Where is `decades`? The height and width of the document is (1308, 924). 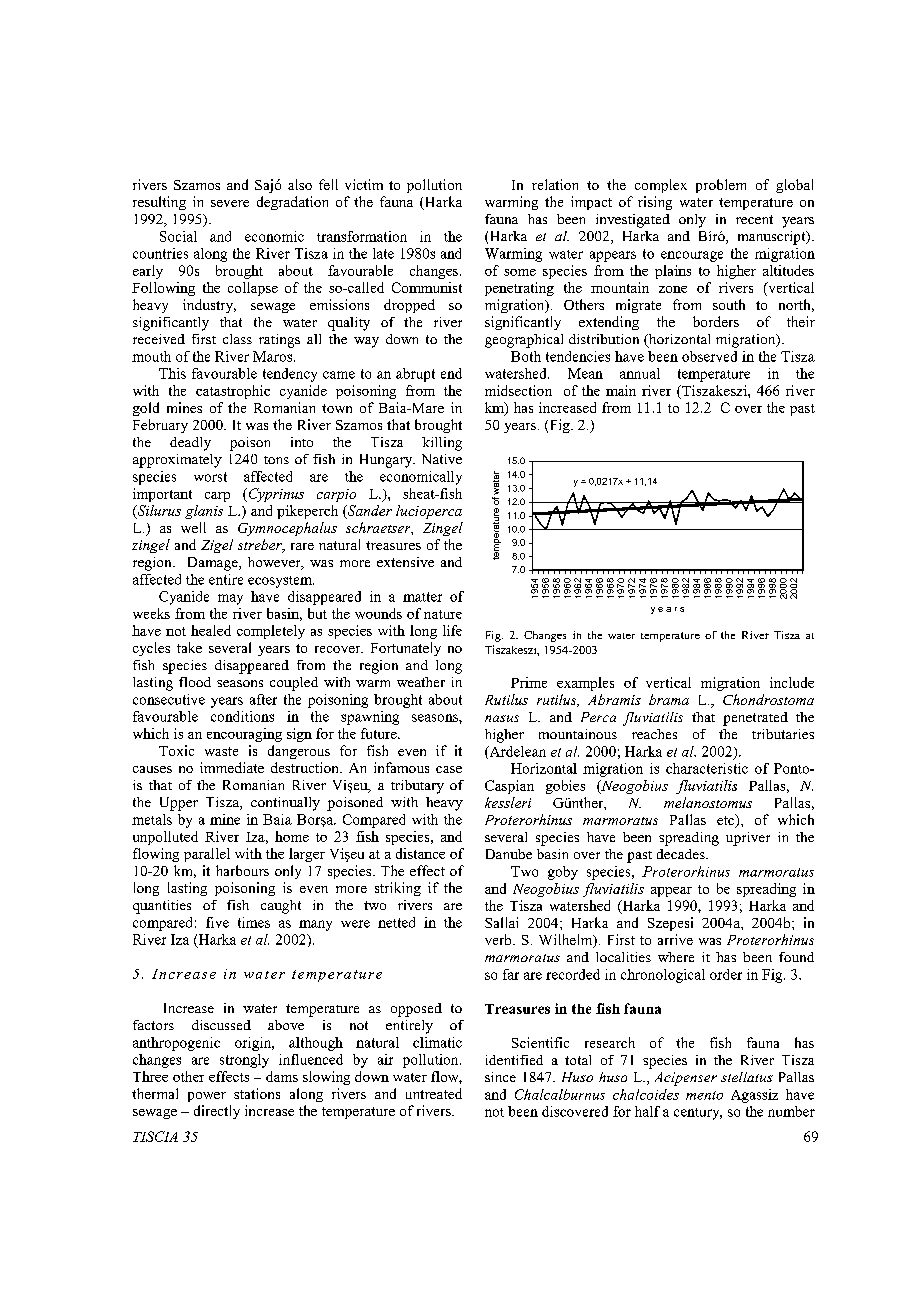 decades is located at coordinates (682, 854).
